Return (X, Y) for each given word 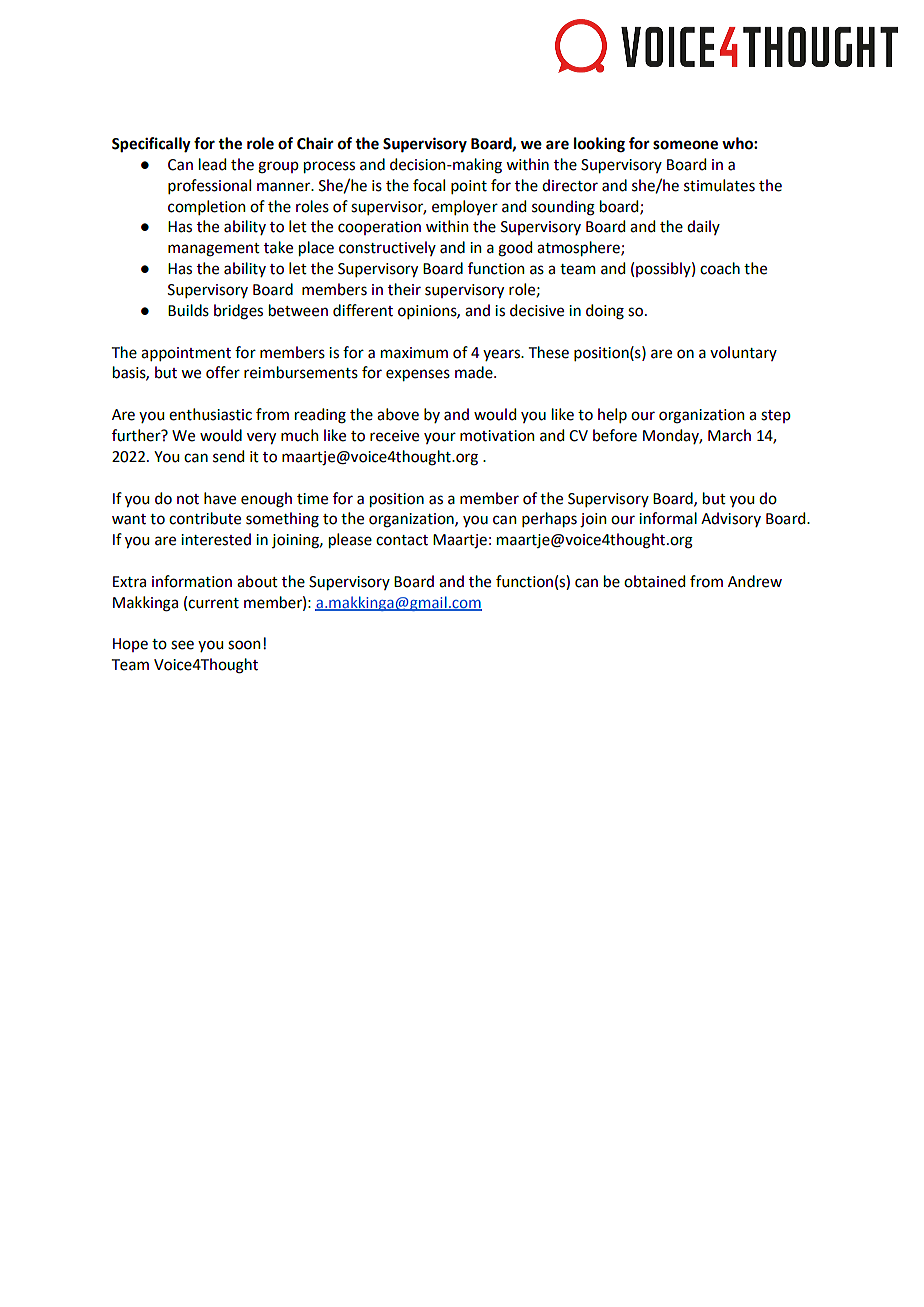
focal (429, 185)
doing (605, 312)
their (404, 289)
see (182, 645)
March (729, 435)
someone (685, 145)
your (440, 438)
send (228, 456)
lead (212, 164)
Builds (188, 310)
